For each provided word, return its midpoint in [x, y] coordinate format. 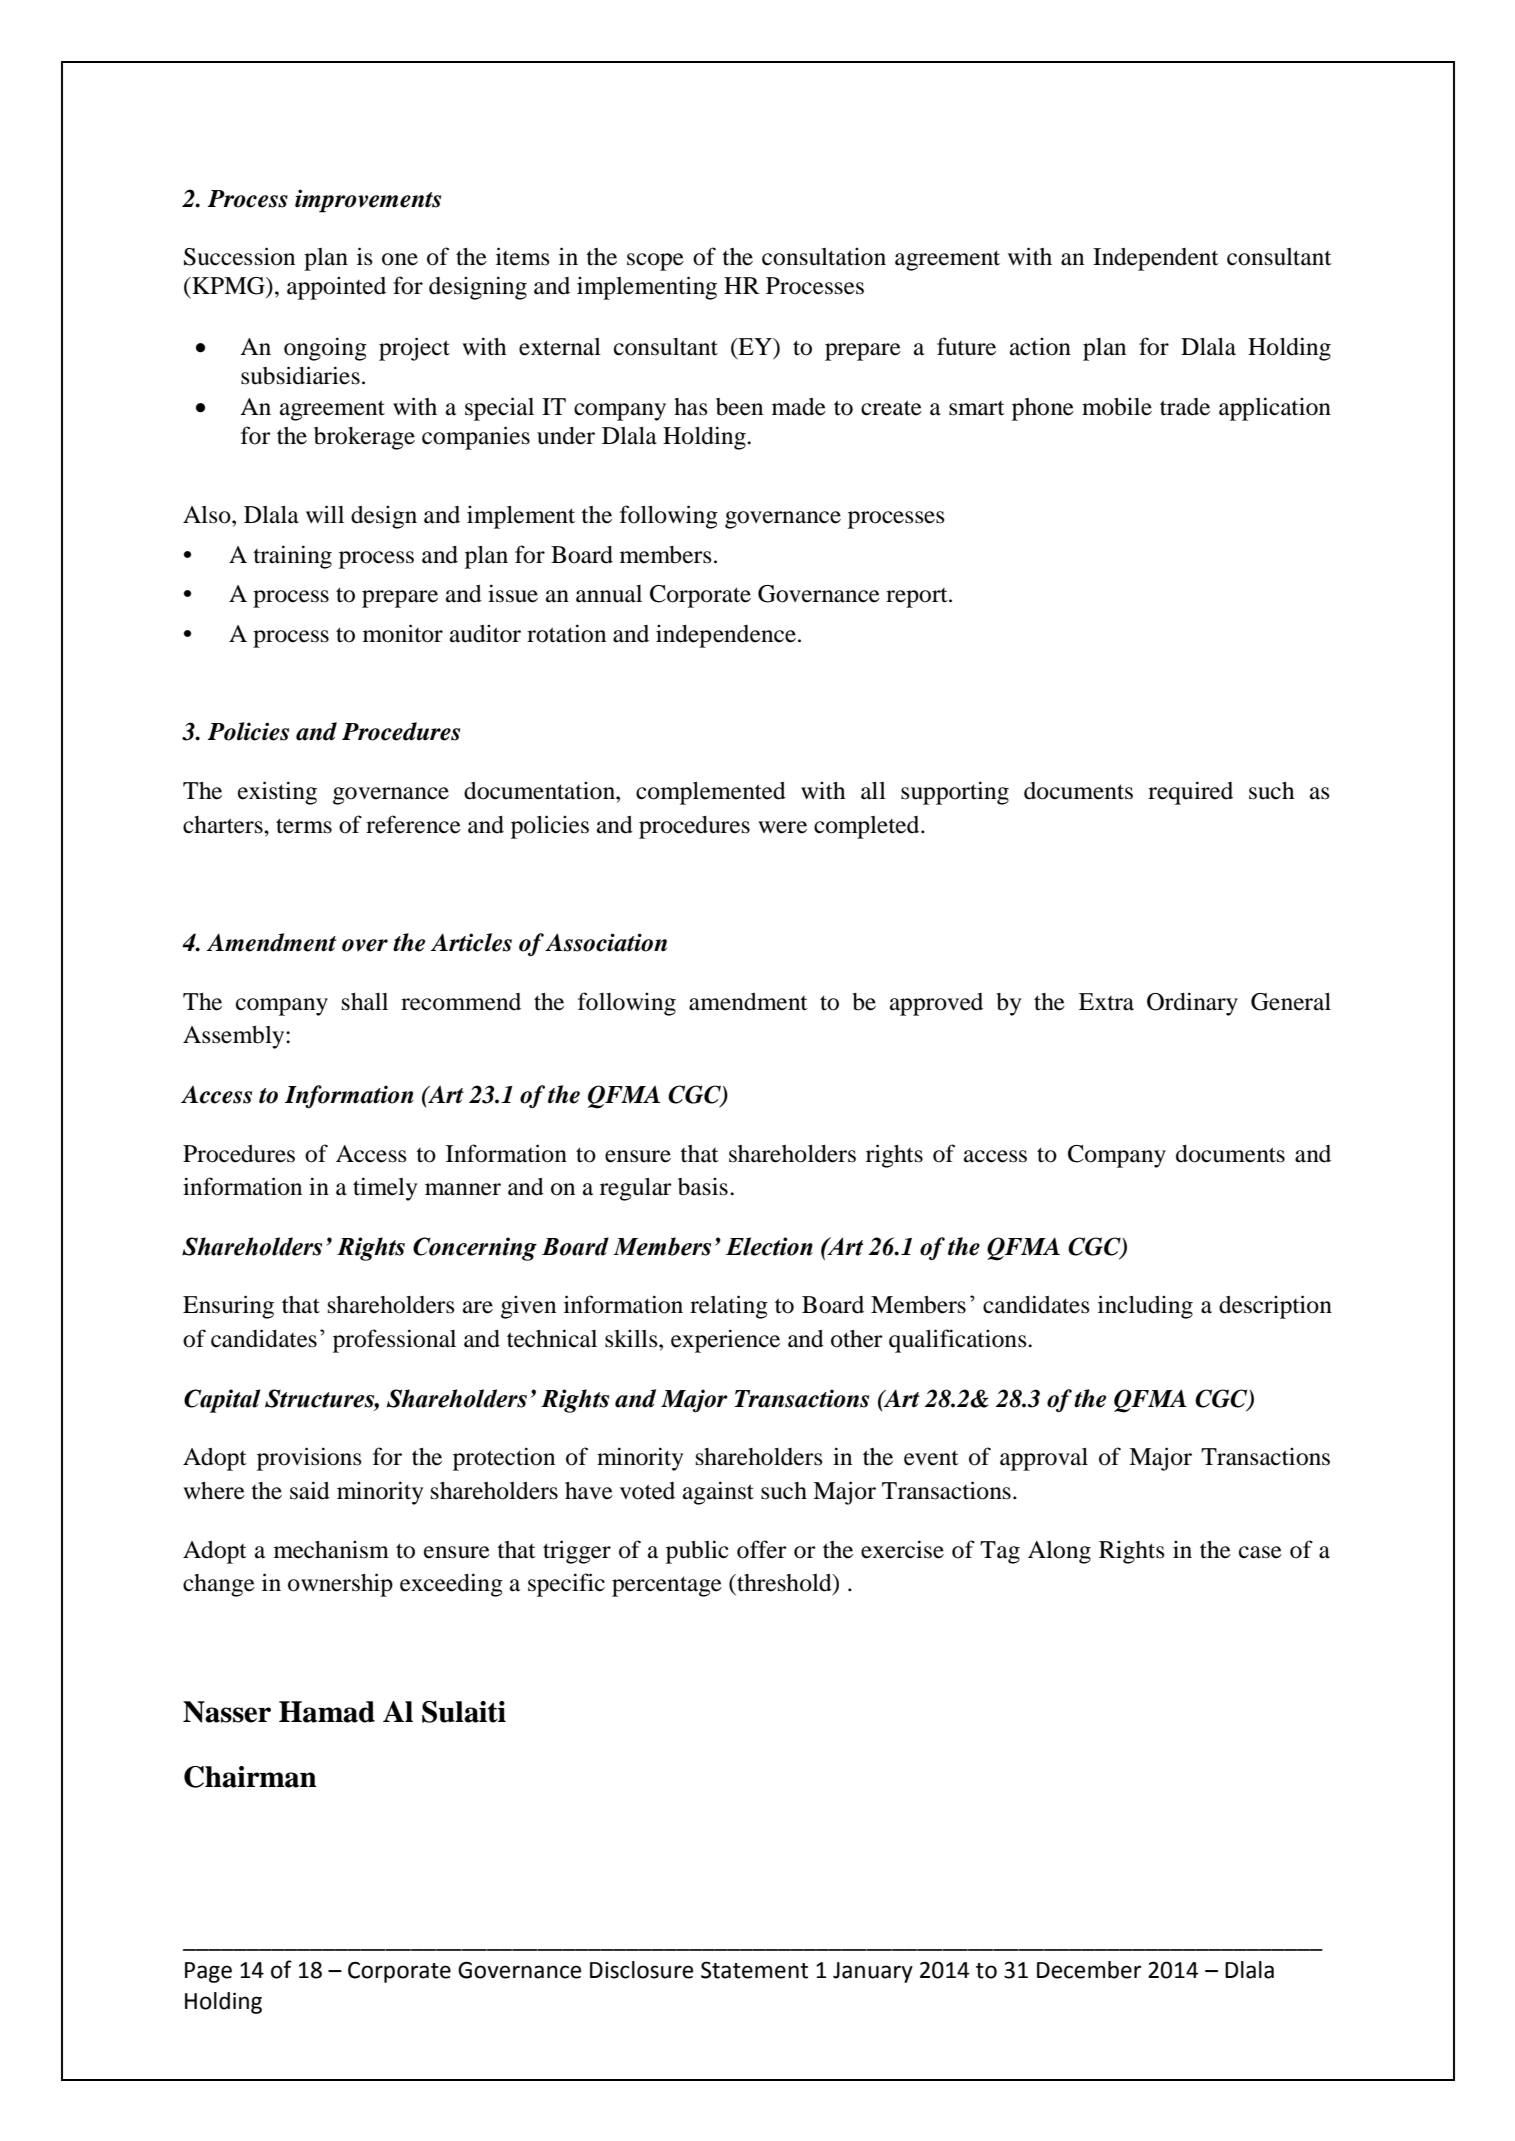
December [1089, 1970]
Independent [1156, 259]
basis [703, 1186]
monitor [403, 633]
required [1190, 793]
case [1260, 1552]
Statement [754, 1970]
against [718, 1493]
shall [365, 1002]
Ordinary [1192, 1004]
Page [208, 1972]
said [310, 1490]
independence [726, 636]
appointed [336, 288]
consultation [824, 256]
